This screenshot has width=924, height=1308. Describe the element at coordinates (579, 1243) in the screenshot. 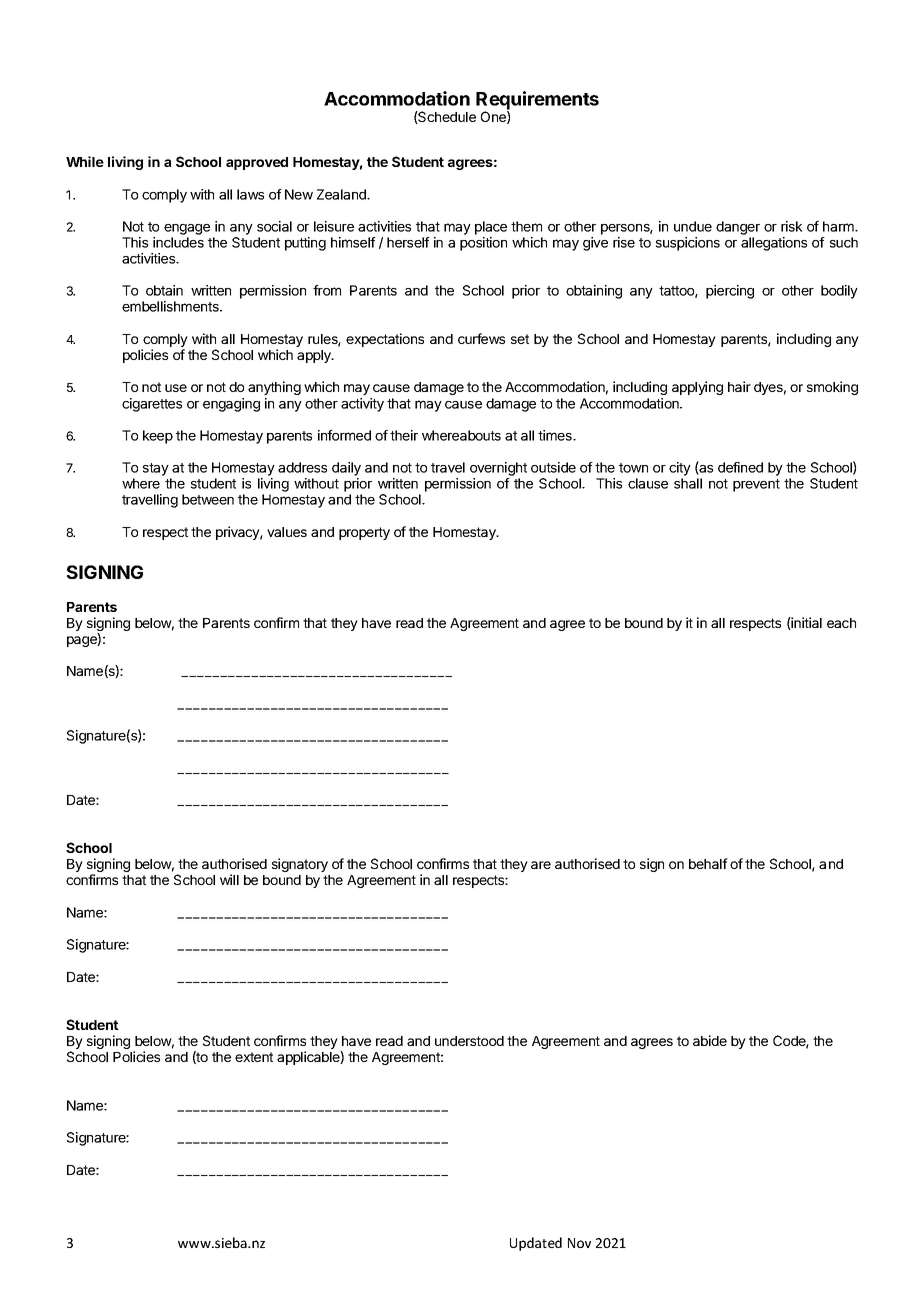

I see `Nov` at that location.
